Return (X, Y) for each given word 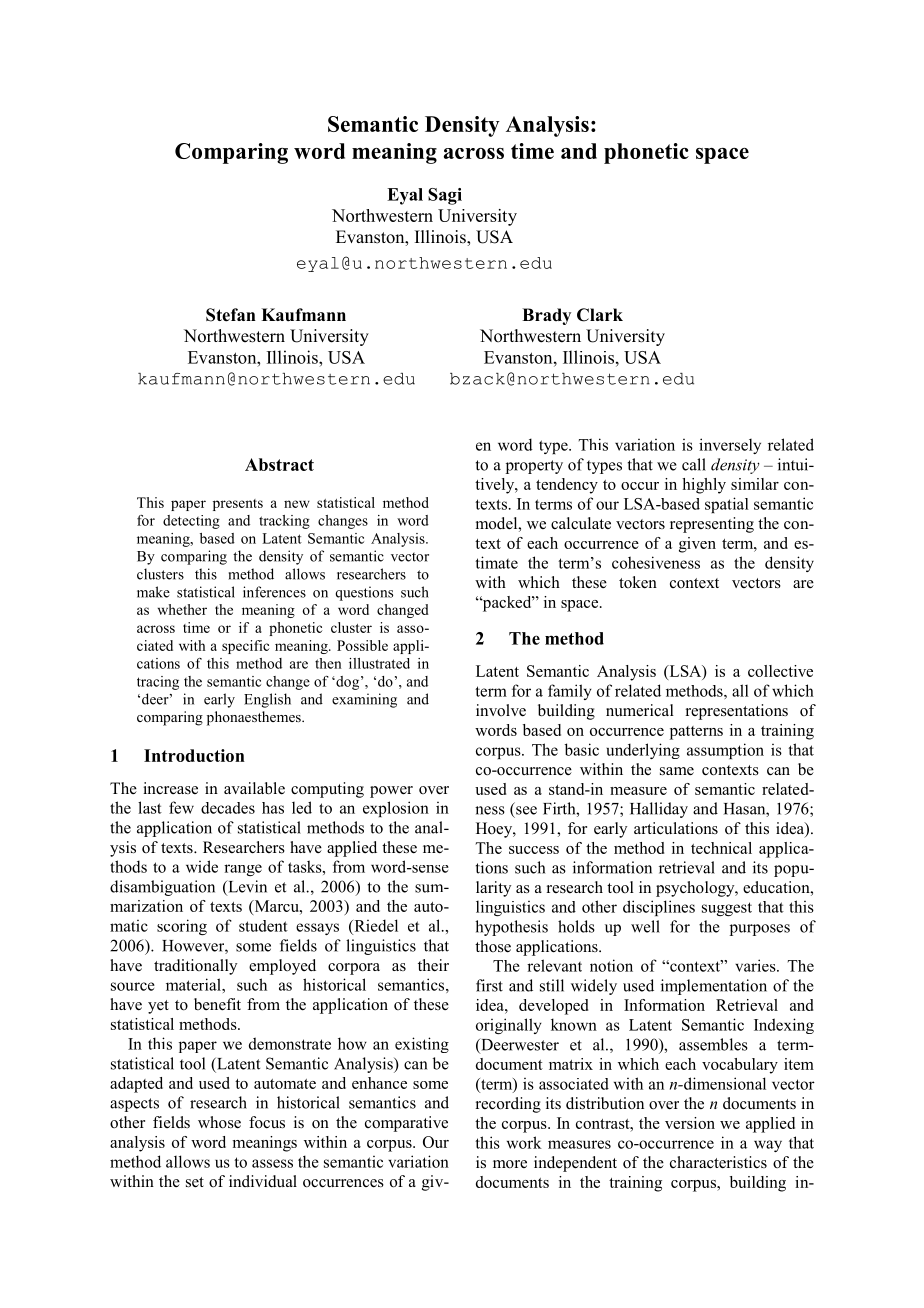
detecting (191, 522)
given (697, 545)
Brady (546, 316)
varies (756, 965)
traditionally (195, 967)
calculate (581, 523)
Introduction (194, 755)
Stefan (231, 315)
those (493, 946)
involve (501, 710)
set (195, 1182)
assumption (725, 751)
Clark (600, 315)
